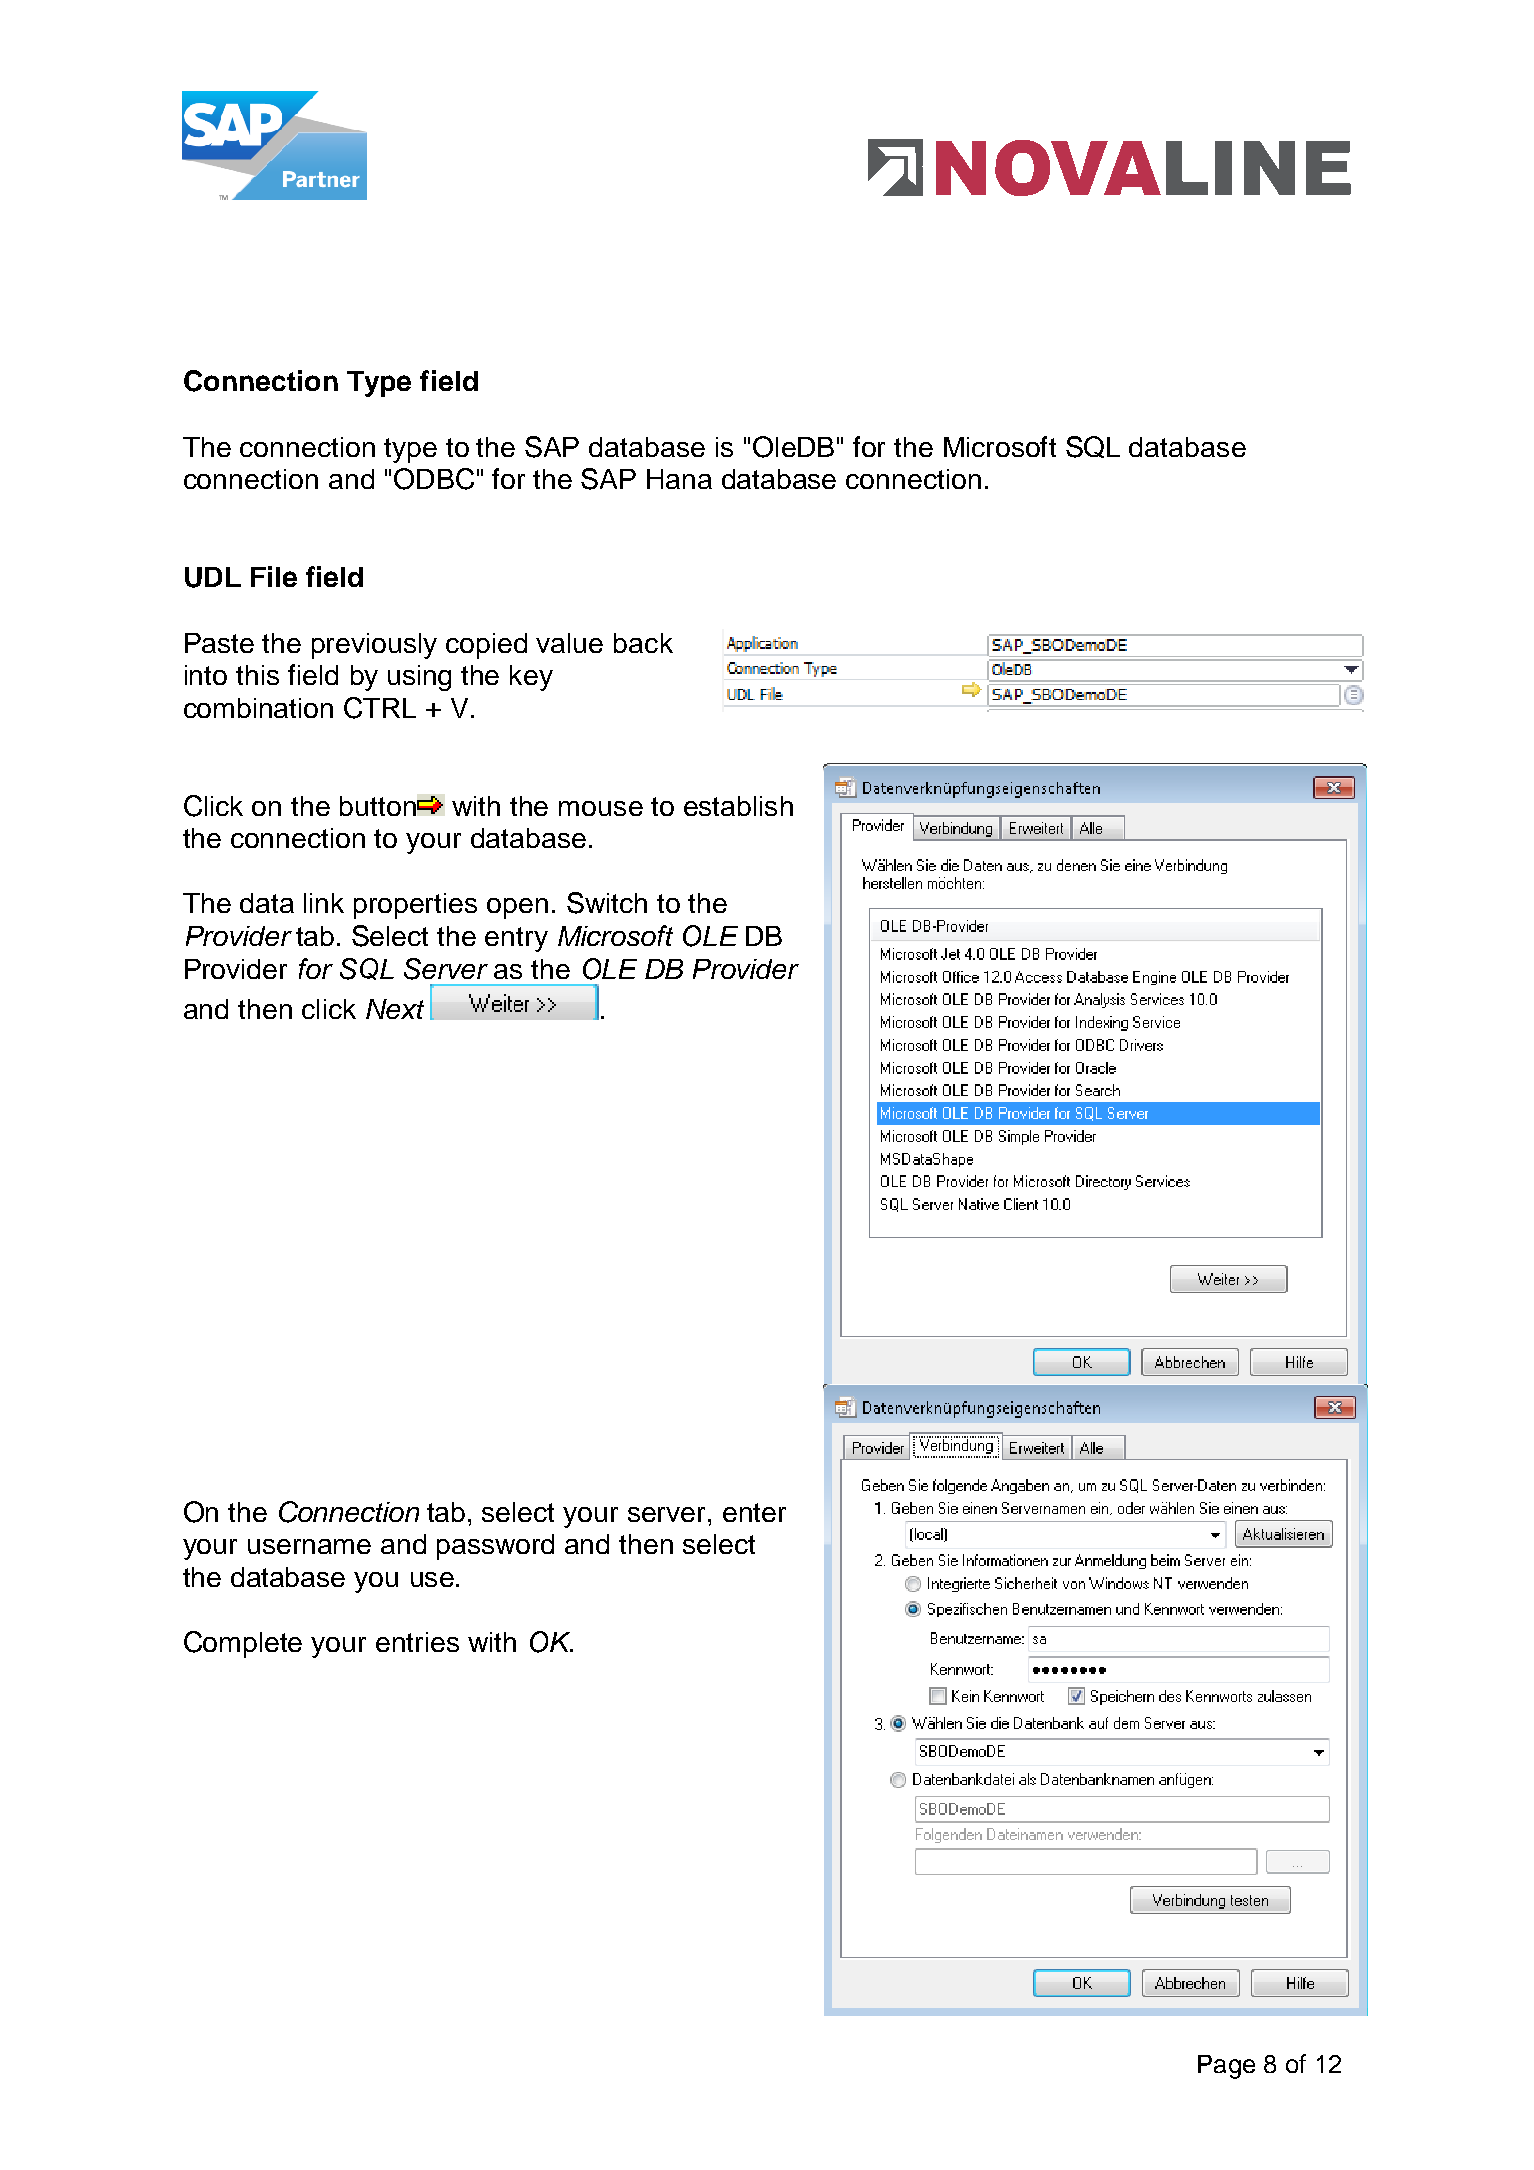 The height and width of the screenshot is (2170, 1534). What do you see at coordinates (495, 1547) in the screenshot?
I see `password` at bounding box center [495, 1547].
